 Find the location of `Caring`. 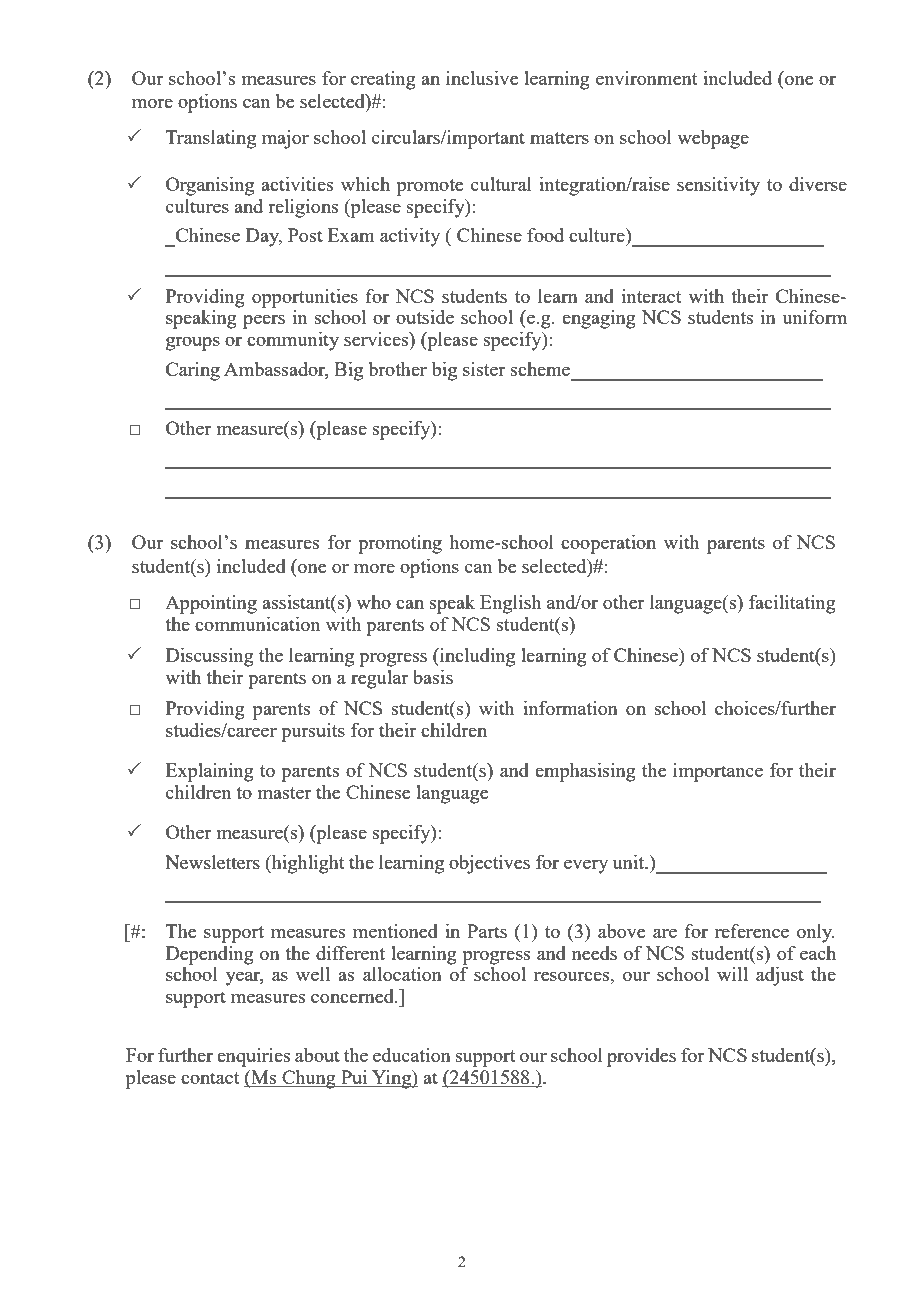

Caring is located at coordinates (193, 371).
